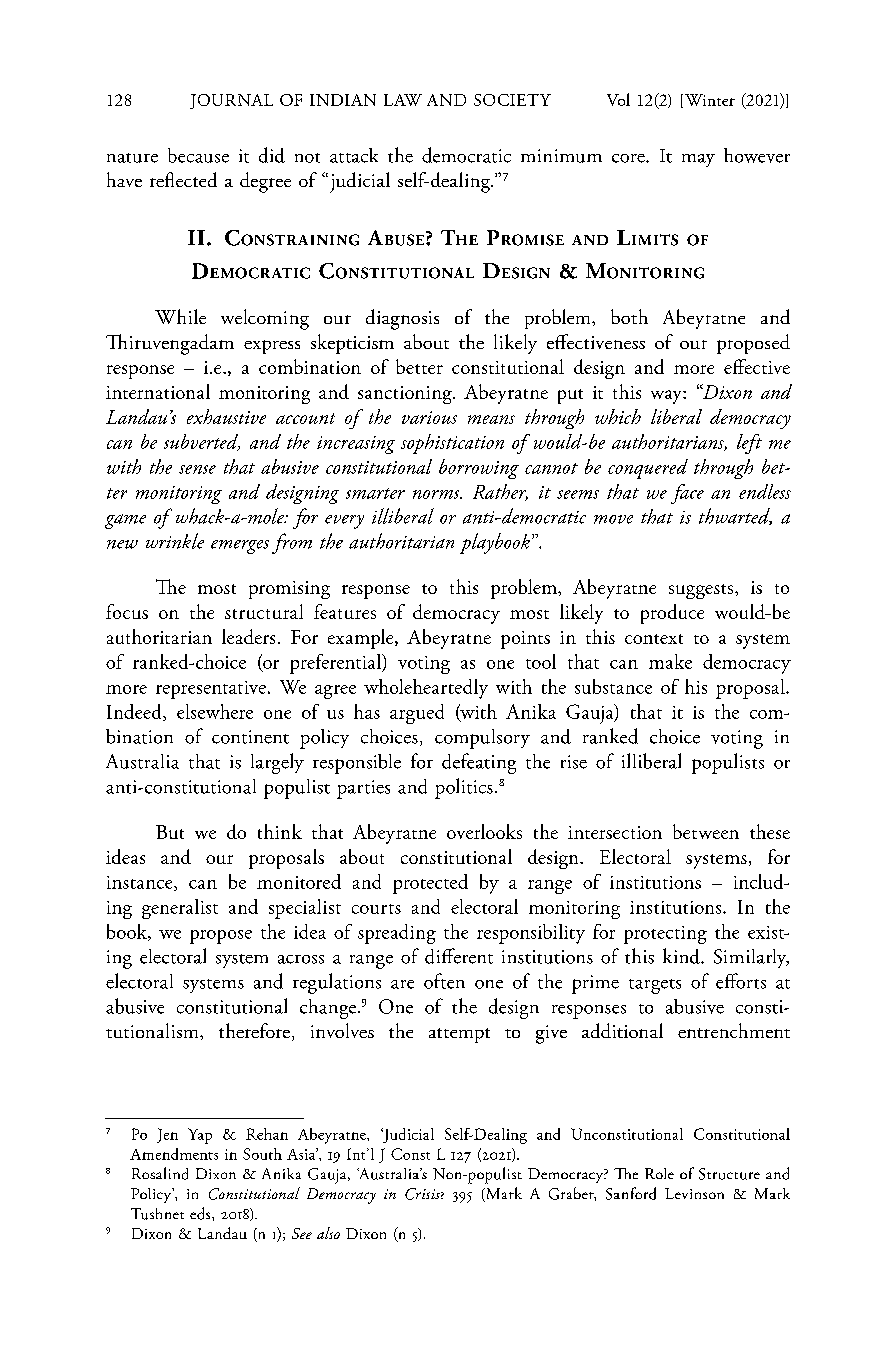 Image resolution: width=896 pixels, height=1345 pixels. I want to click on eds, so click(201, 1213).
